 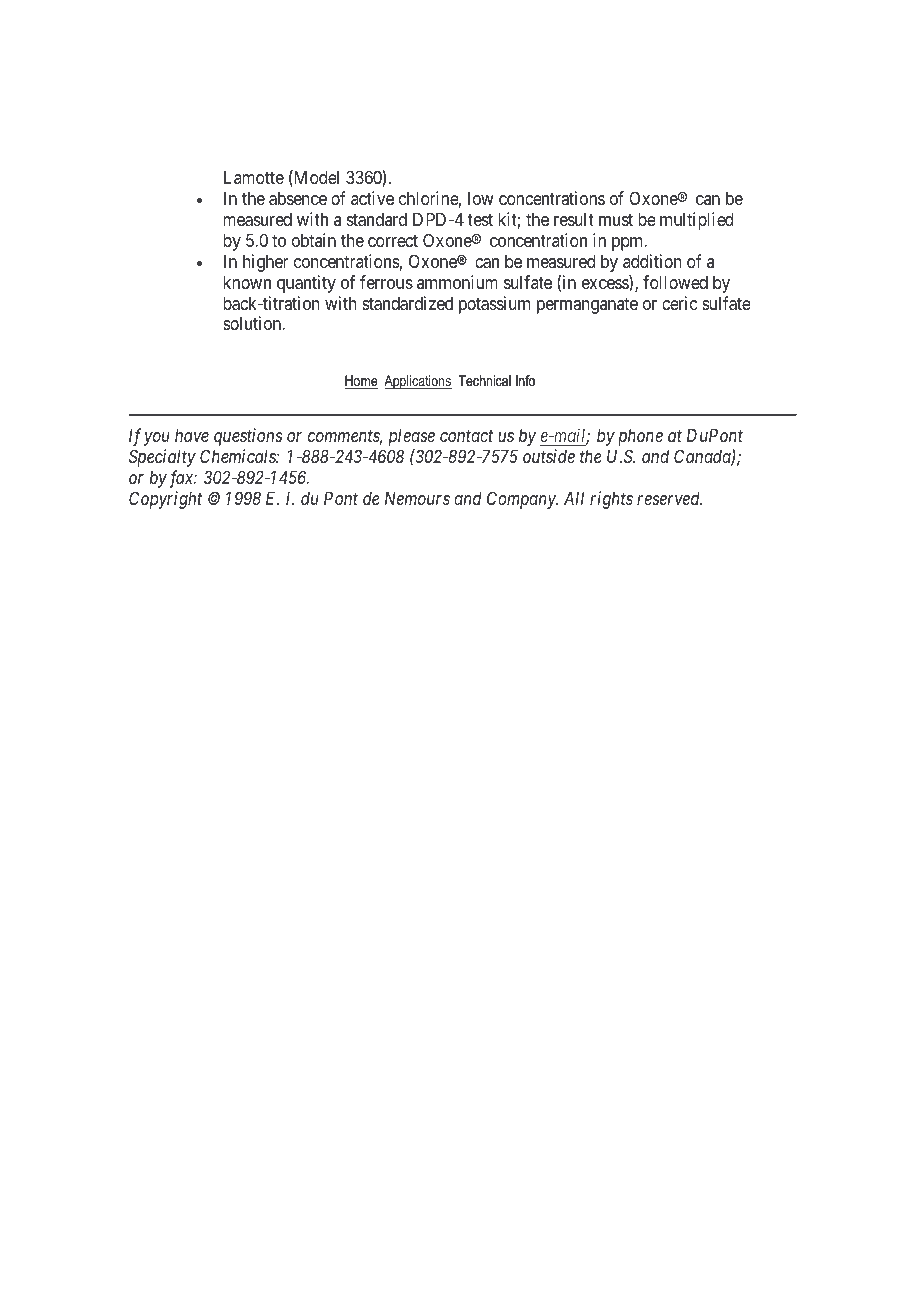 What do you see at coordinates (522, 500) in the page?
I see `Company` at bounding box center [522, 500].
